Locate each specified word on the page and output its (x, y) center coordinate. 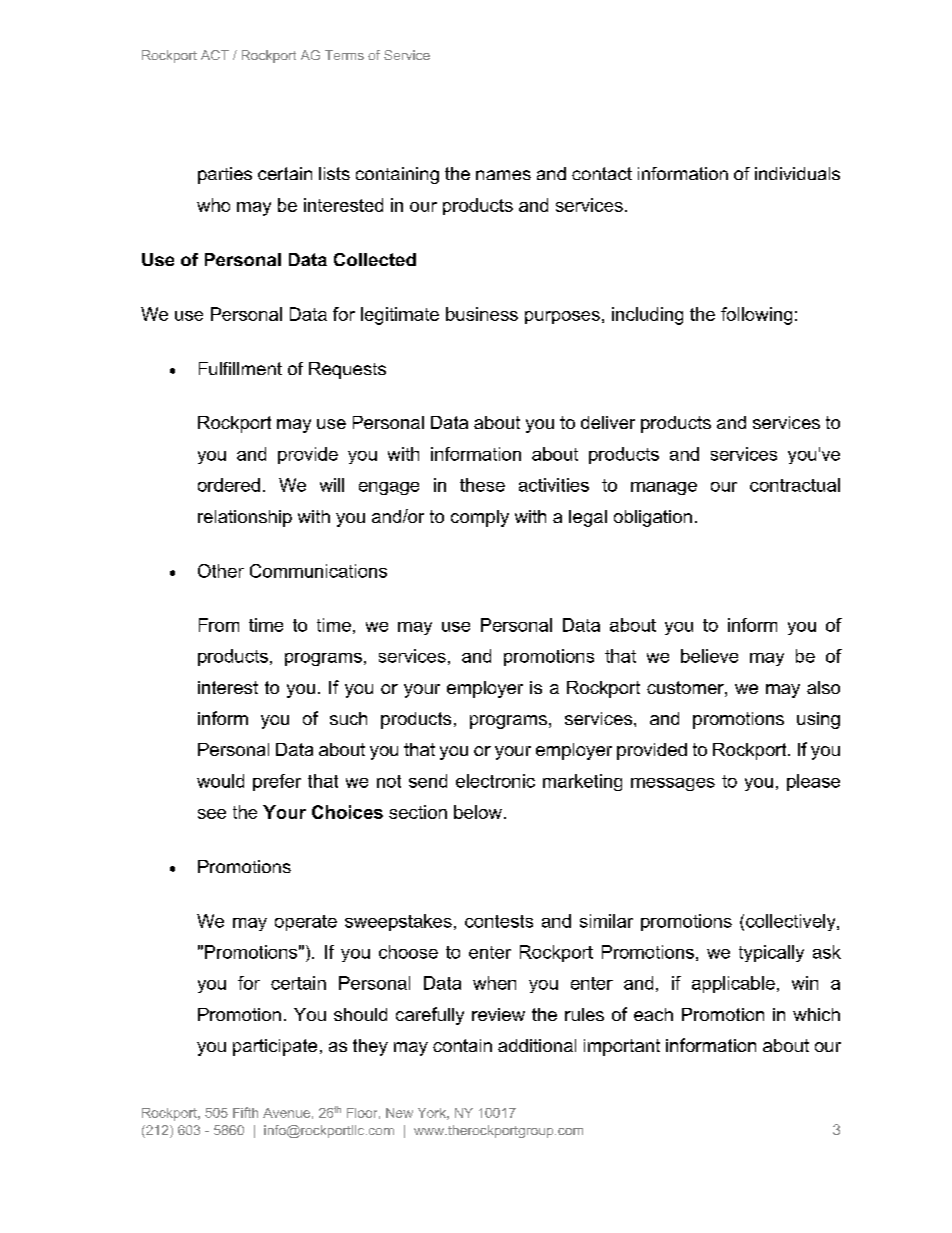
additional (537, 1045)
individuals (797, 173)
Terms (344, 55)
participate (275, 1047)
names (503, 175)
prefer (277, 782)
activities (554, 485)
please (813, 782)
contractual (795, 485)
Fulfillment (240, 368)
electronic (495, 781)
